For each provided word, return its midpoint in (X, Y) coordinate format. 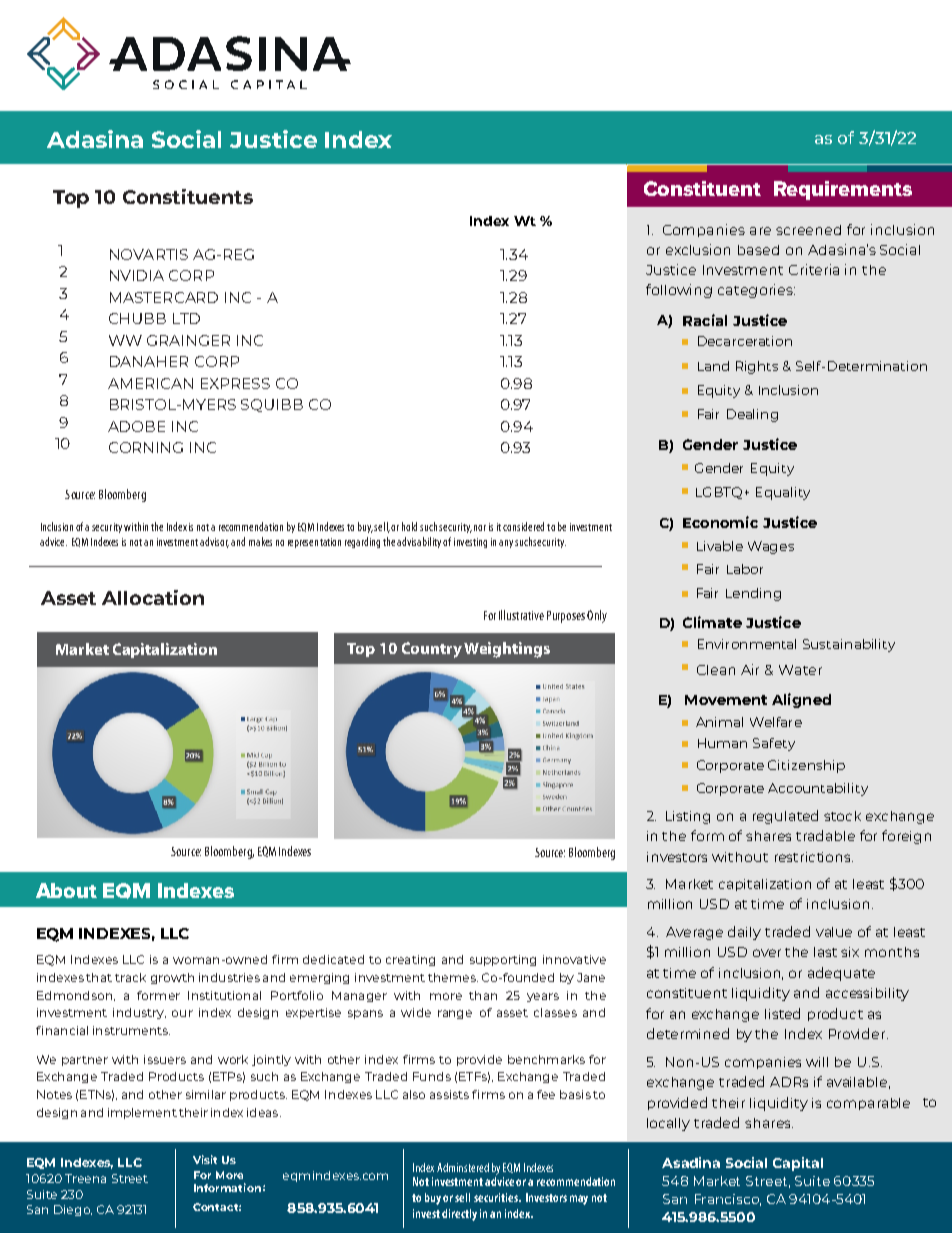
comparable (868, 1104)
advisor (214, 542)
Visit (205, 1159)
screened (808, 230)
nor (480, 528)
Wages (771, 547)
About (66, 890)
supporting (503, 960)
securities (497, 1197)
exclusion (698, 249)
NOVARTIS (149, 254)
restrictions (814, 857)
